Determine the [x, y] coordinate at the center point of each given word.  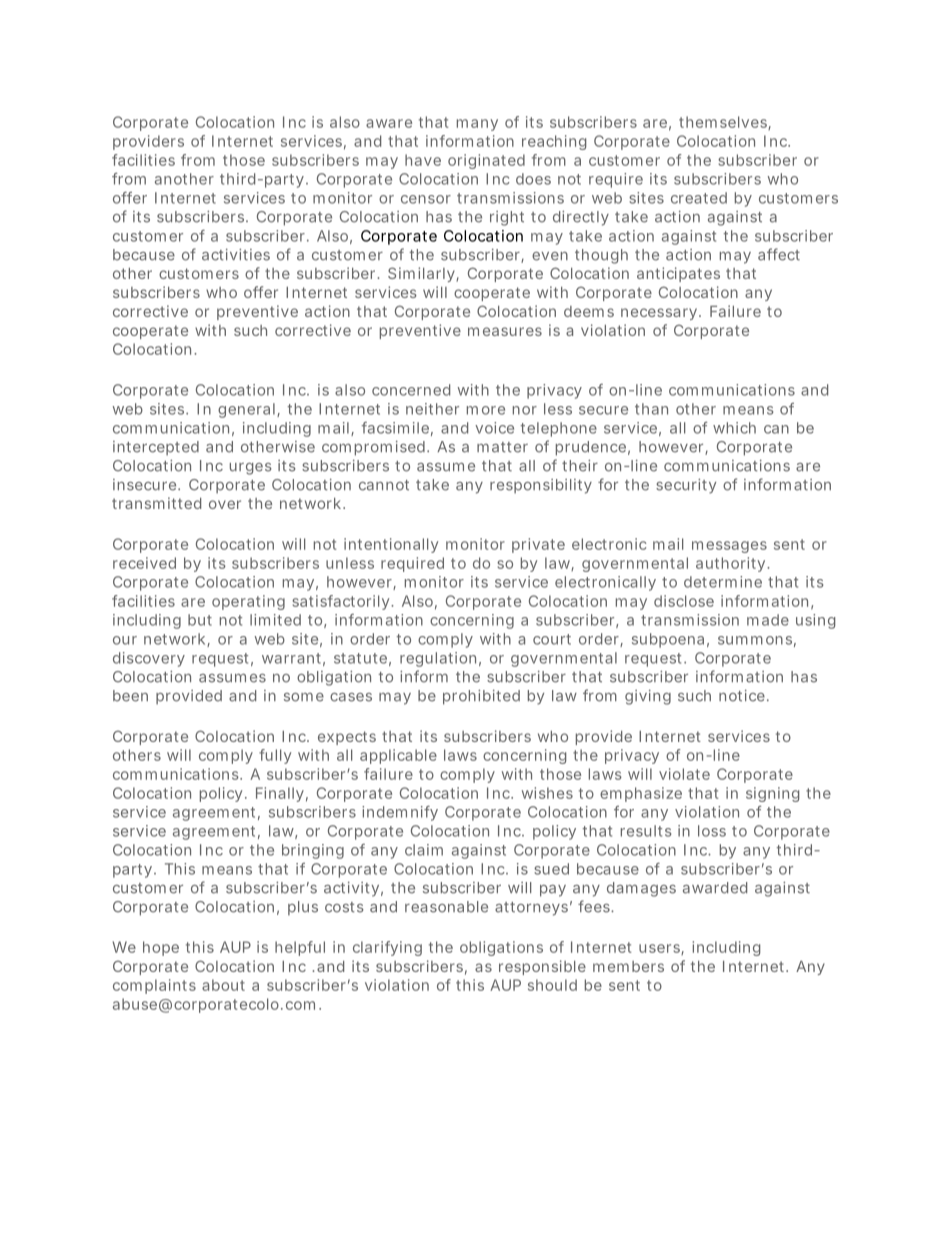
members [628, 966]
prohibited [481, 697]
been [130, 696]
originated [486, 161]
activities [236, 255]
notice [743, 696]
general [246, 410]
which [734, 428]
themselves [725, 123]
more [486, 410]
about [223, 985]
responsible [542, 967]
